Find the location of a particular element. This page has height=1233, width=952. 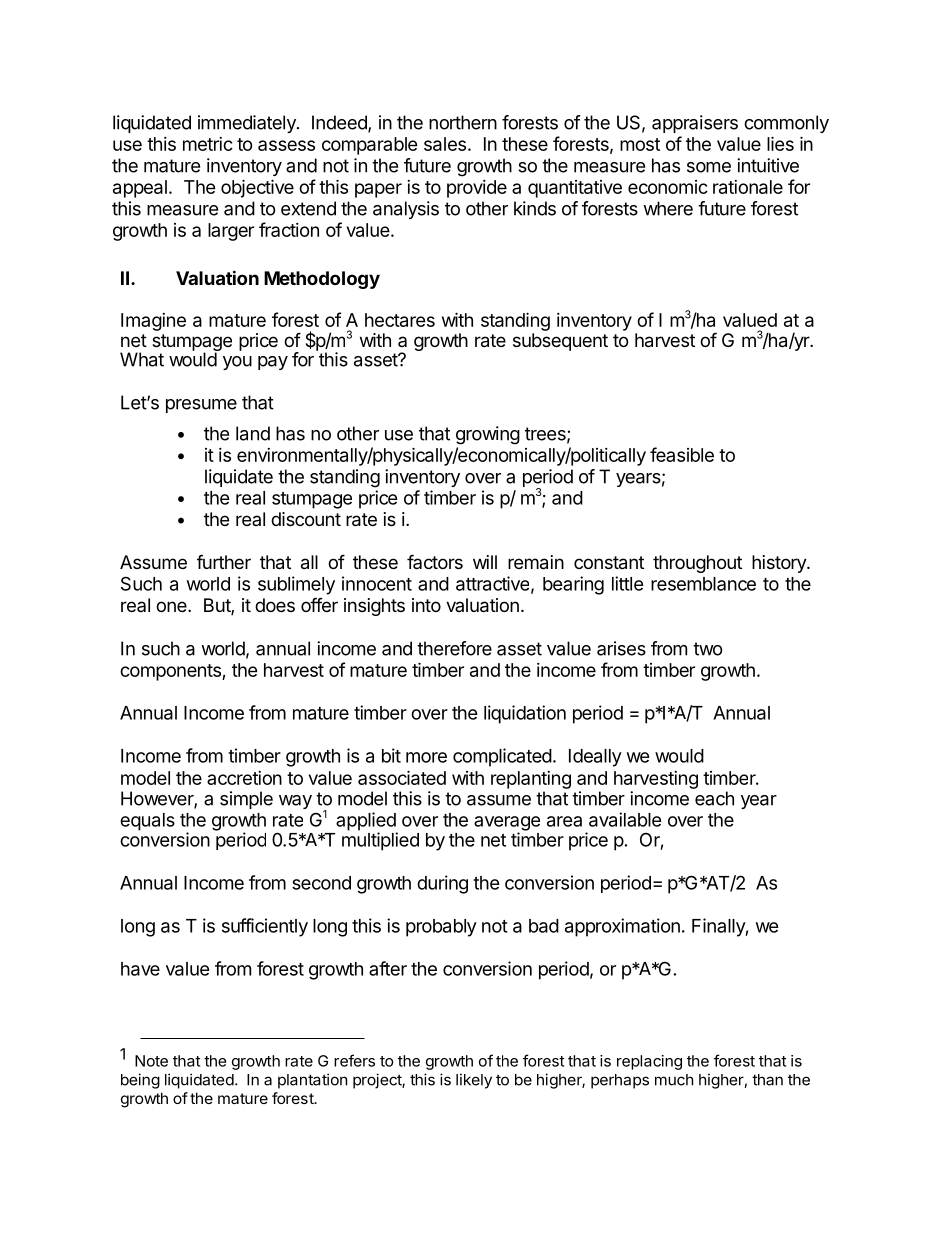

each is located at coordinates (714, 798).
